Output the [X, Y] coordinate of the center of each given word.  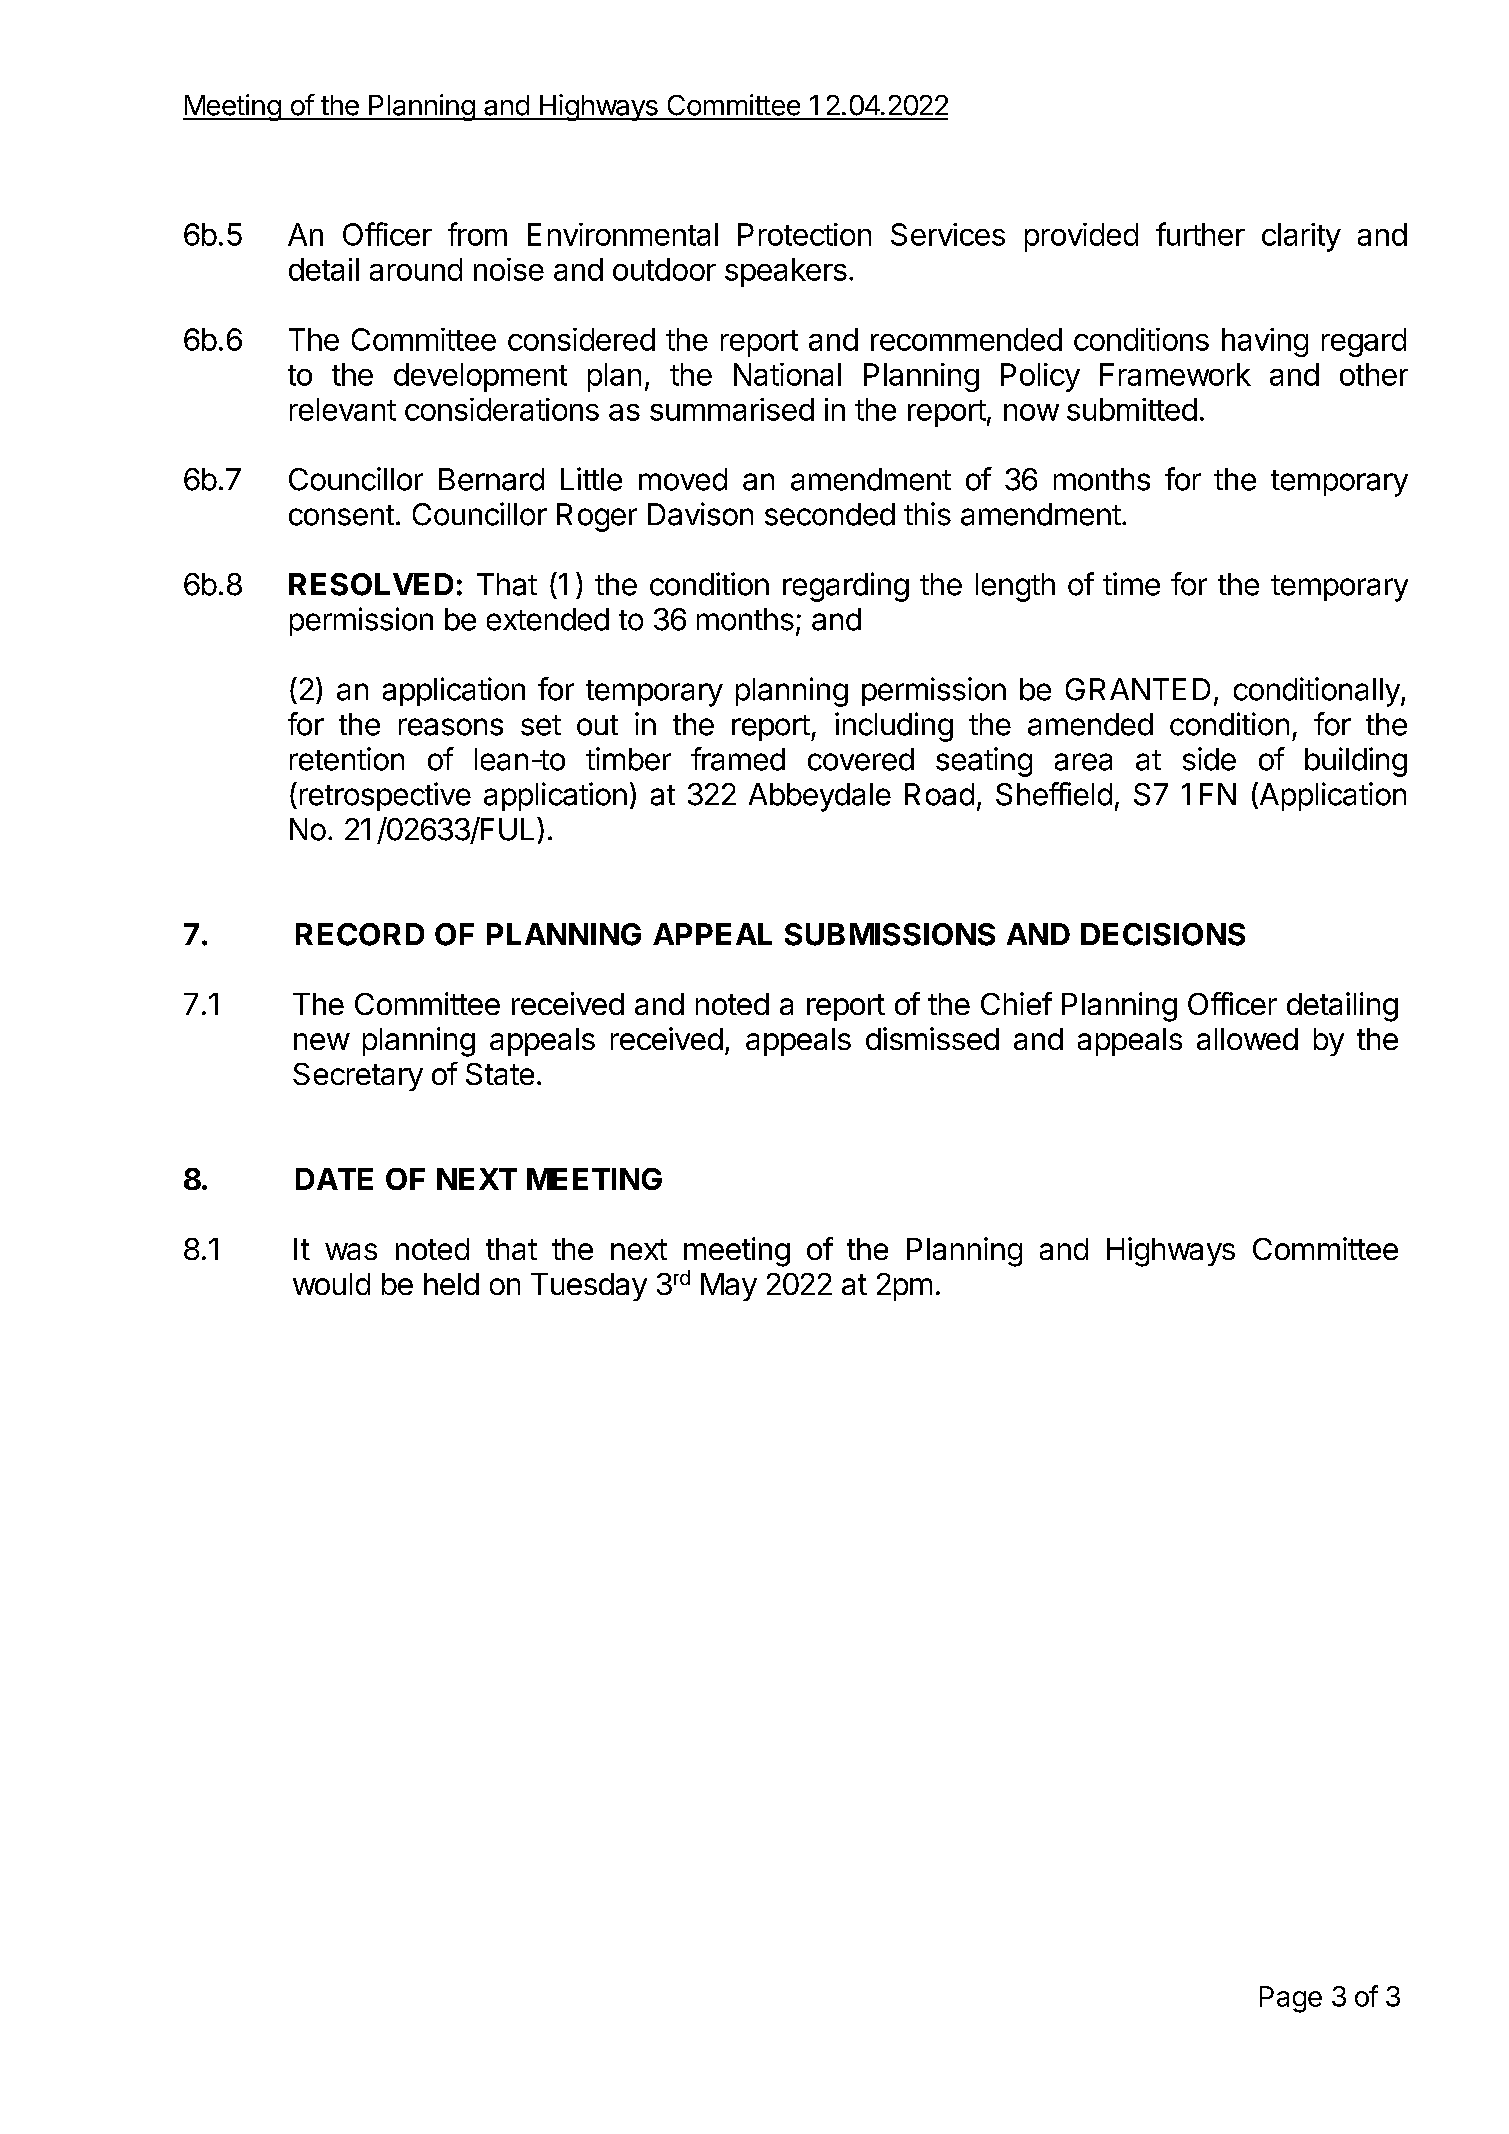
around [416, 269]
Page [1291, 1999]
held [451, 1284]
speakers [786, 272]
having [1265, 342]
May [729, 1287]
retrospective [385, 796]
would [331, 1284]
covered [861, 759]
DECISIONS [1163, 934]
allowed [1247, 1039]
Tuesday [589, 1287]
